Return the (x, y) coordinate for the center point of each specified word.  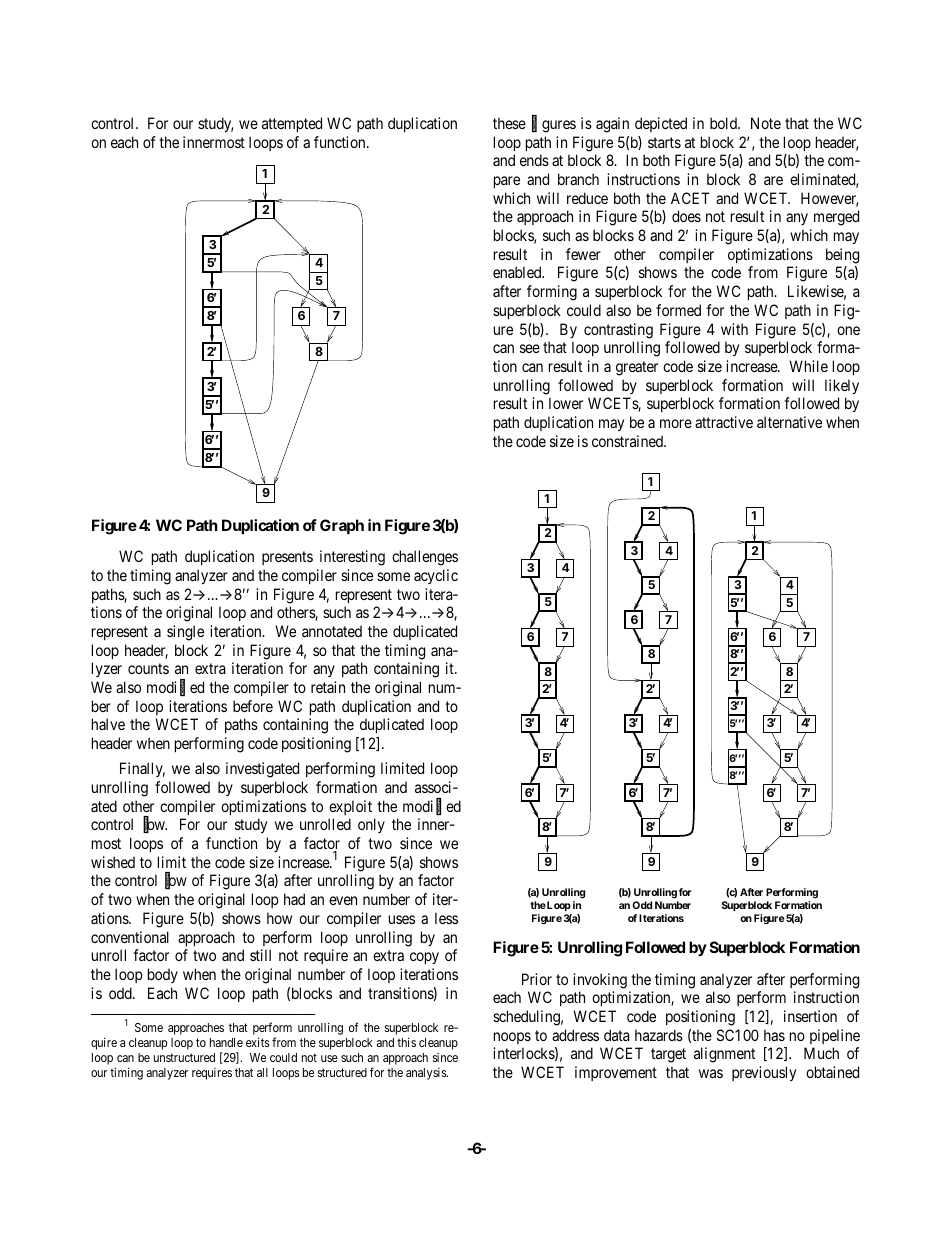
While (808, 366)
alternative (789, 422)
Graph (342, 526)
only (371, 825)
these (509, 123)
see (530, 348)
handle (226, 1042)
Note (766, 123)
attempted (292, 124)
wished (113, 862)
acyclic (436, 576)
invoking (600, 981)
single (185, 633)
